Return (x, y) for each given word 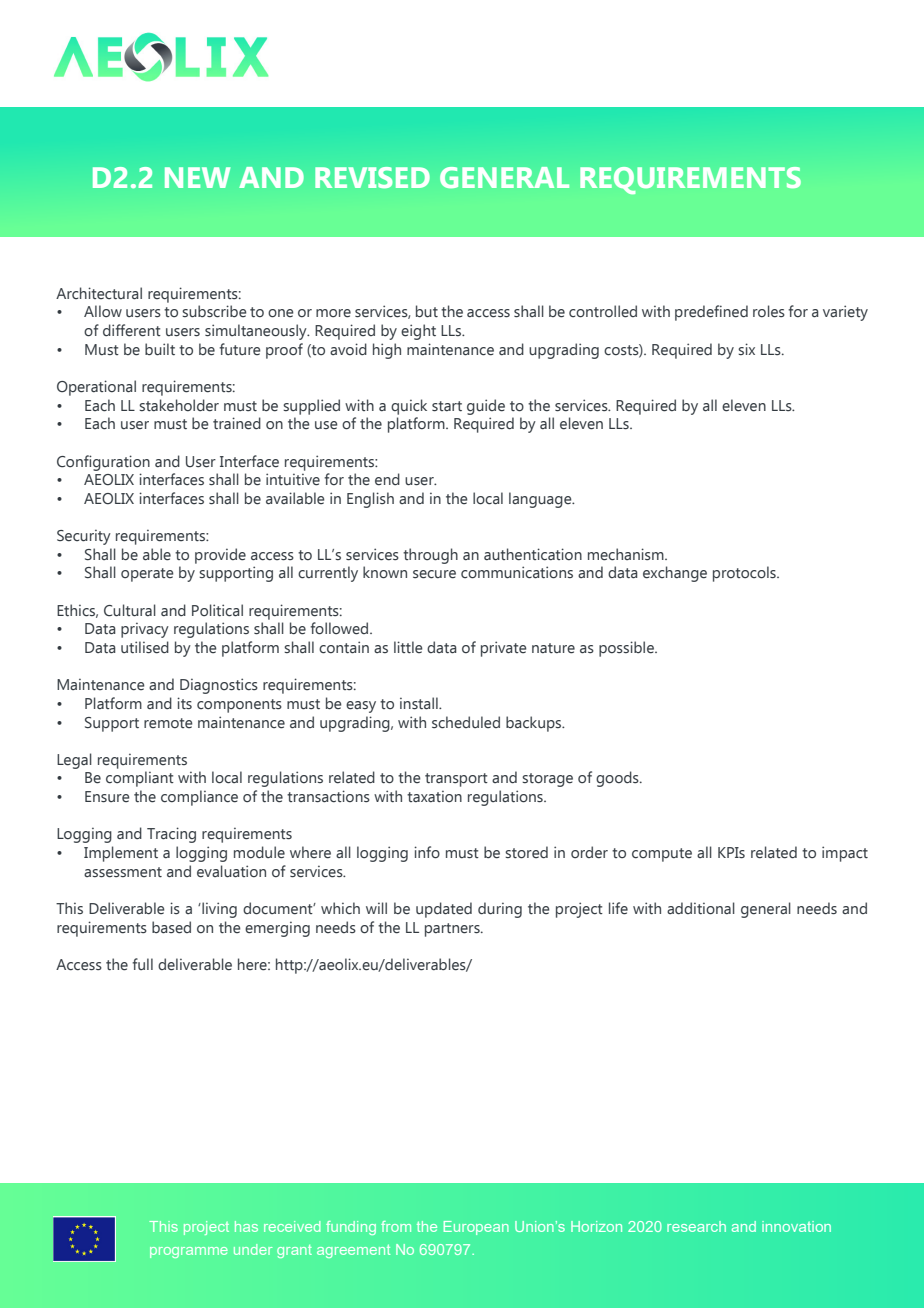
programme (189, 1252)
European (476, 1228)
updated (444, 910)
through (430, 556)
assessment (123, 872)
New (197, 177)
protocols (745, 574)
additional (701, 908)
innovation (796, 1226)
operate (147, 575)
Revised (372, 177)
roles (769, 311)
